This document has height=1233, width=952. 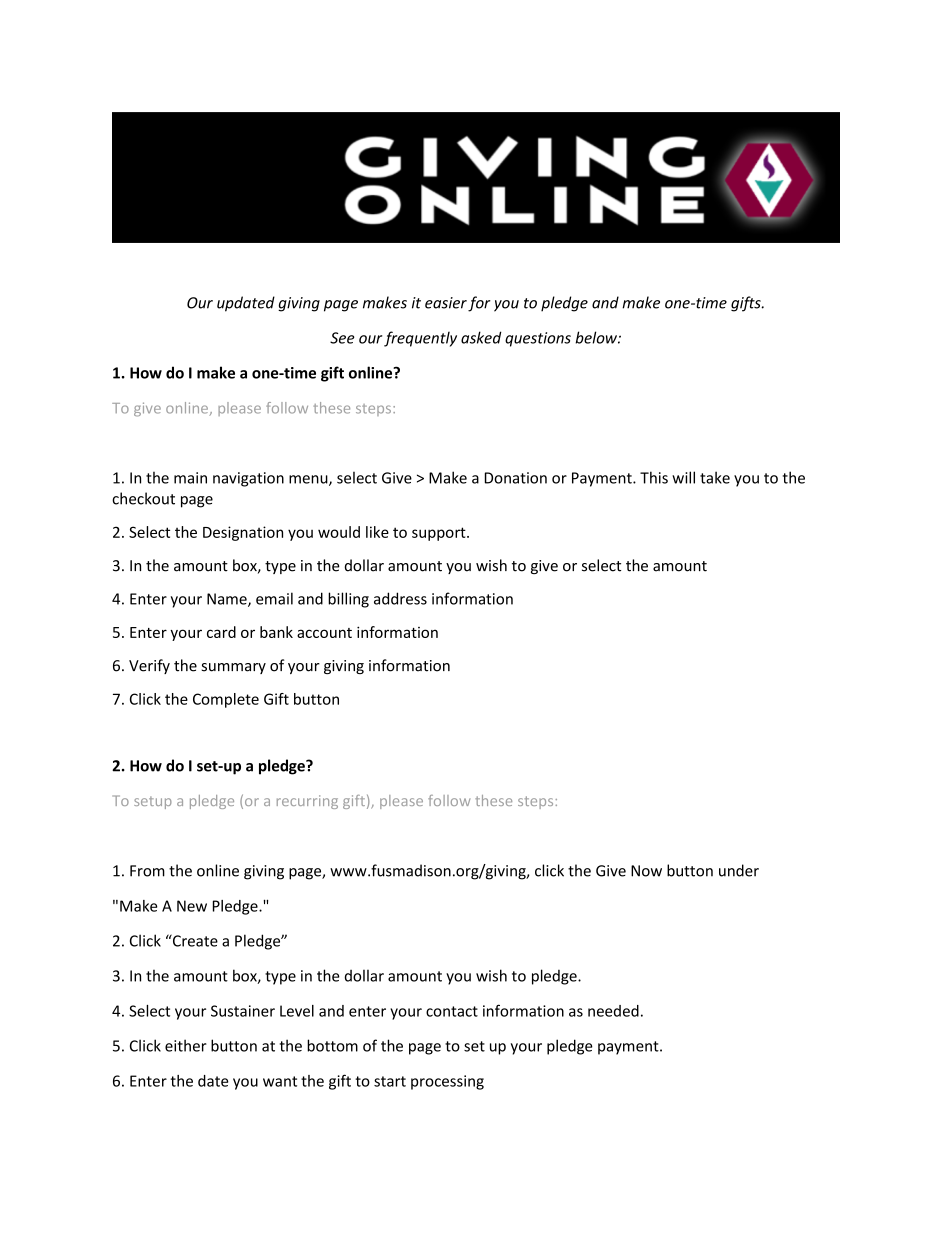 What do you see at coordinates (228, 600) in the document?
I see `Name` at bounding box center [228, 600].
